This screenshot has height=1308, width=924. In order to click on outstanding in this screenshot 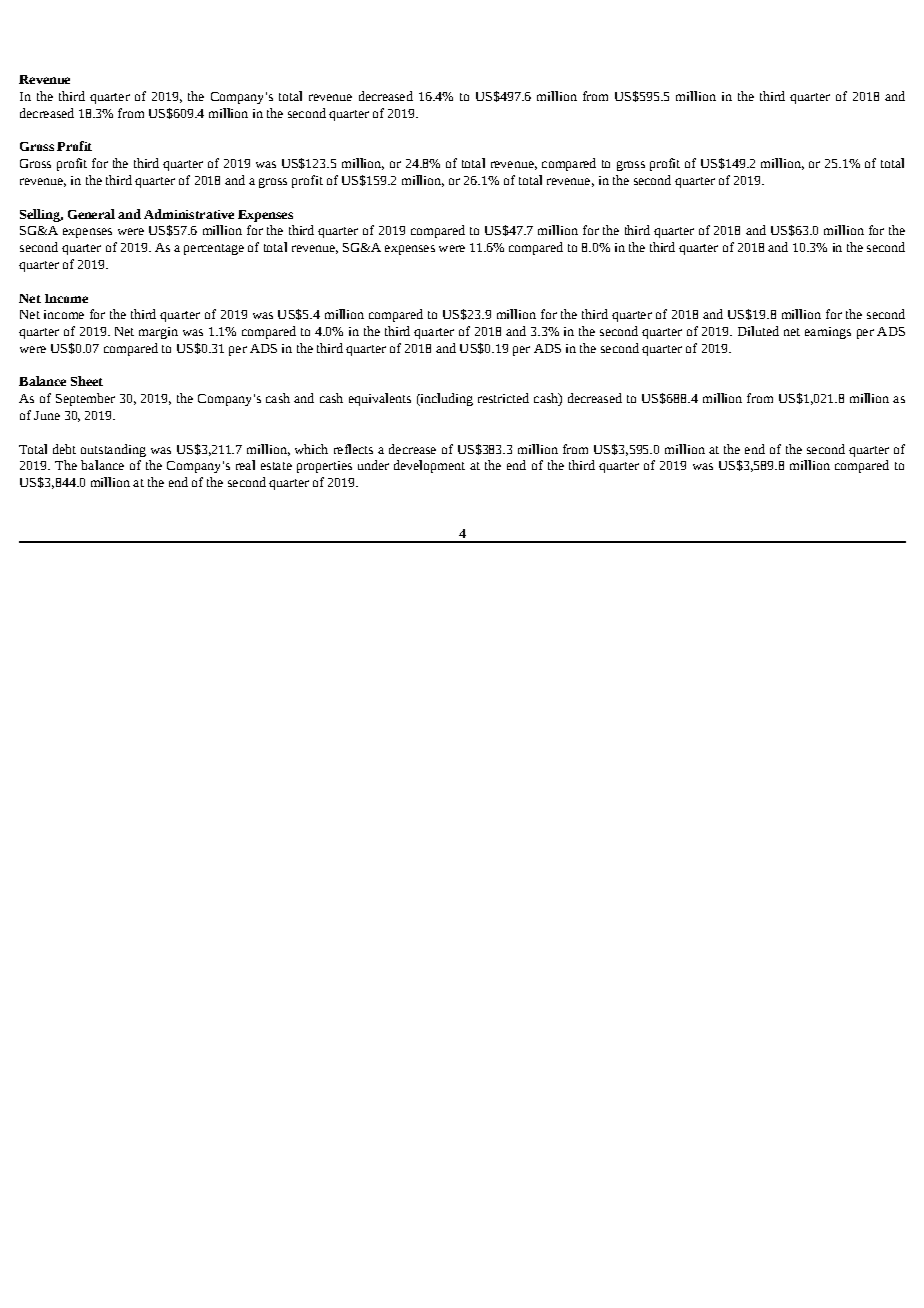, I will do `click(113, 450)`.
